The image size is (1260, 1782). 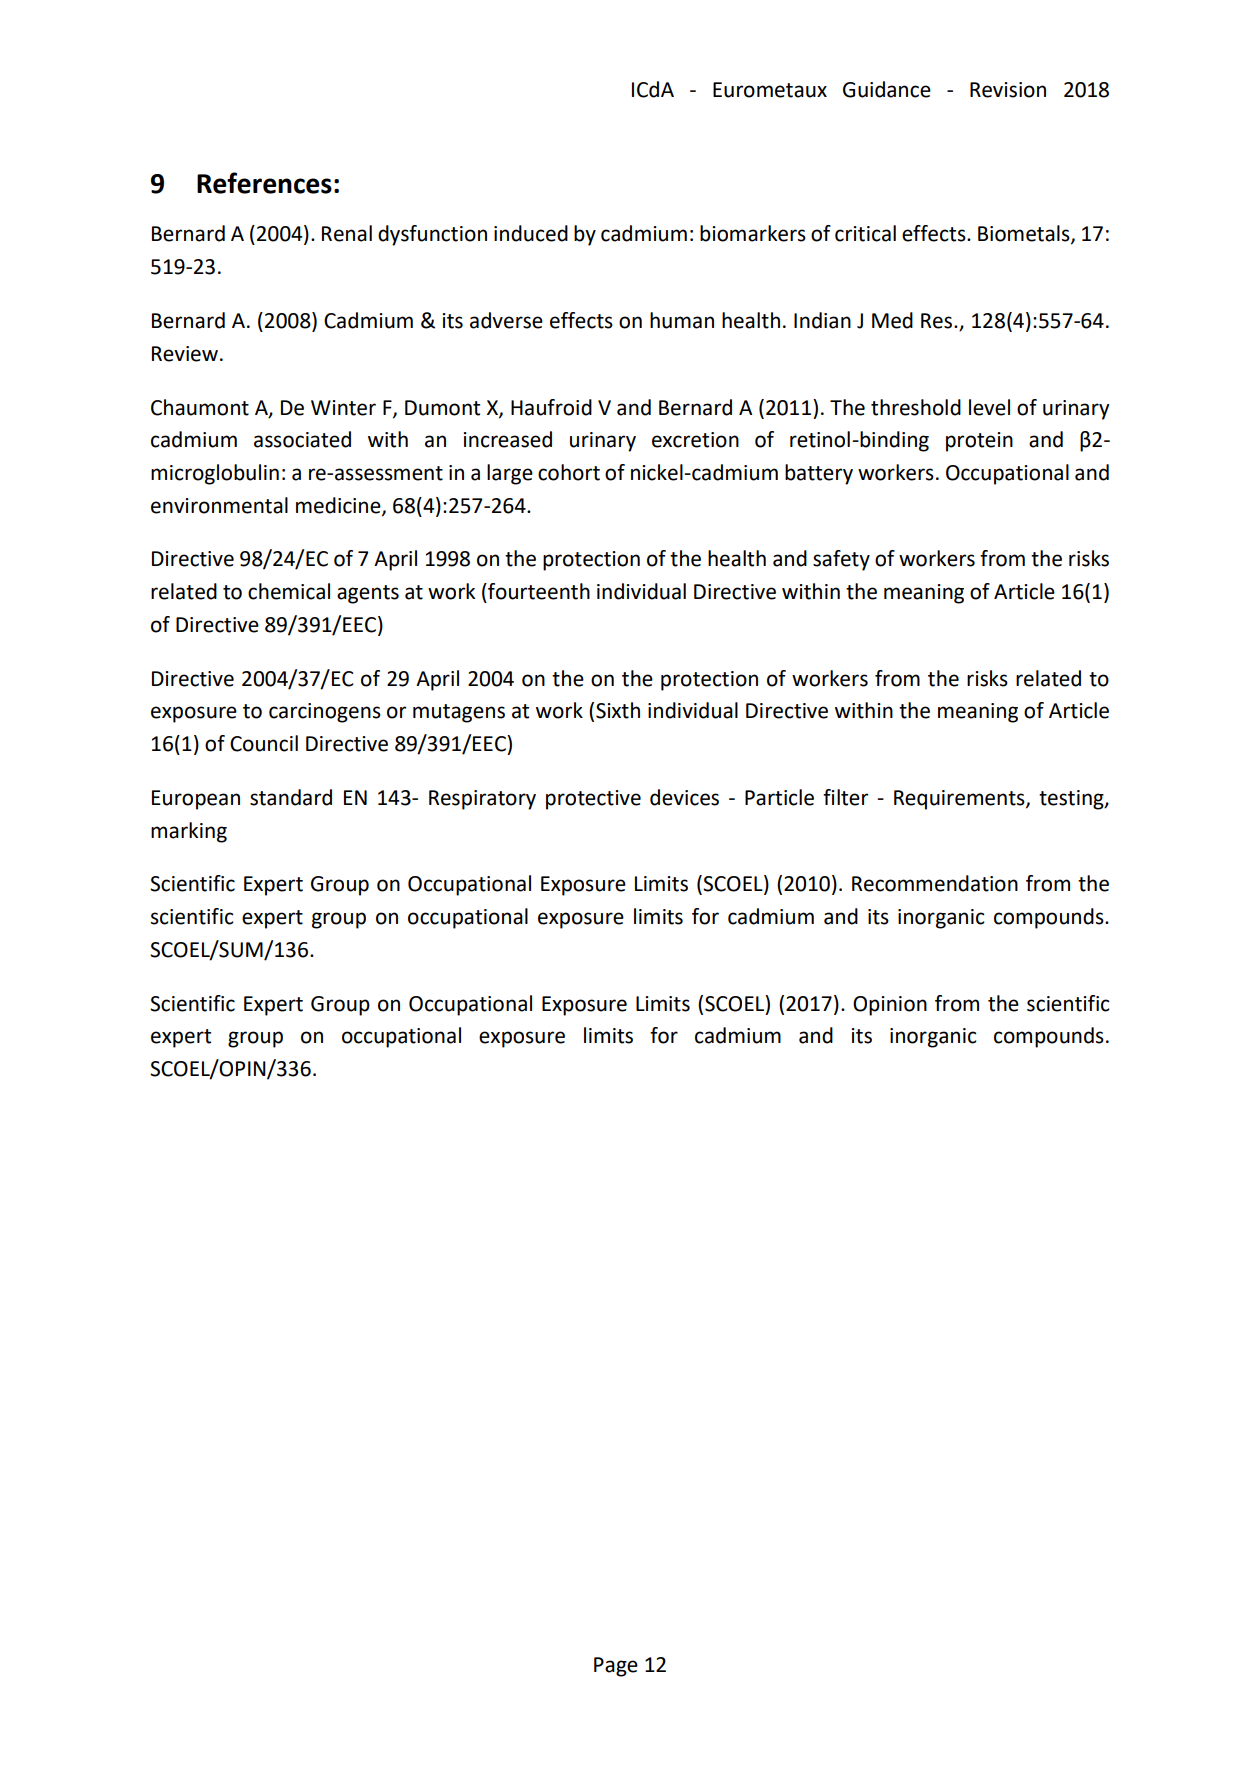 I want to click on Guidance, so click(x=887, y=89).
